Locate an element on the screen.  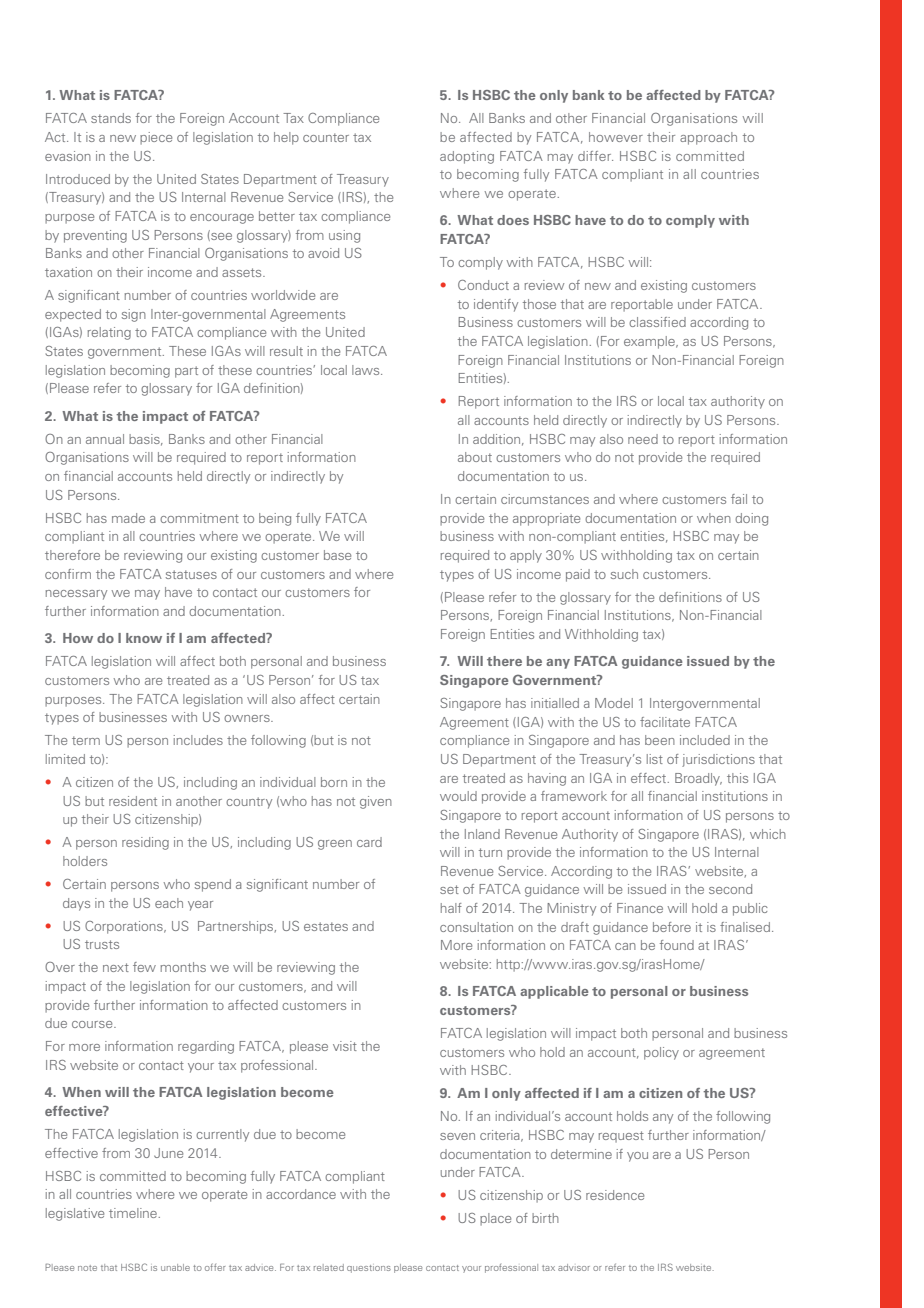
annual is located at coordinates (105, 439).
